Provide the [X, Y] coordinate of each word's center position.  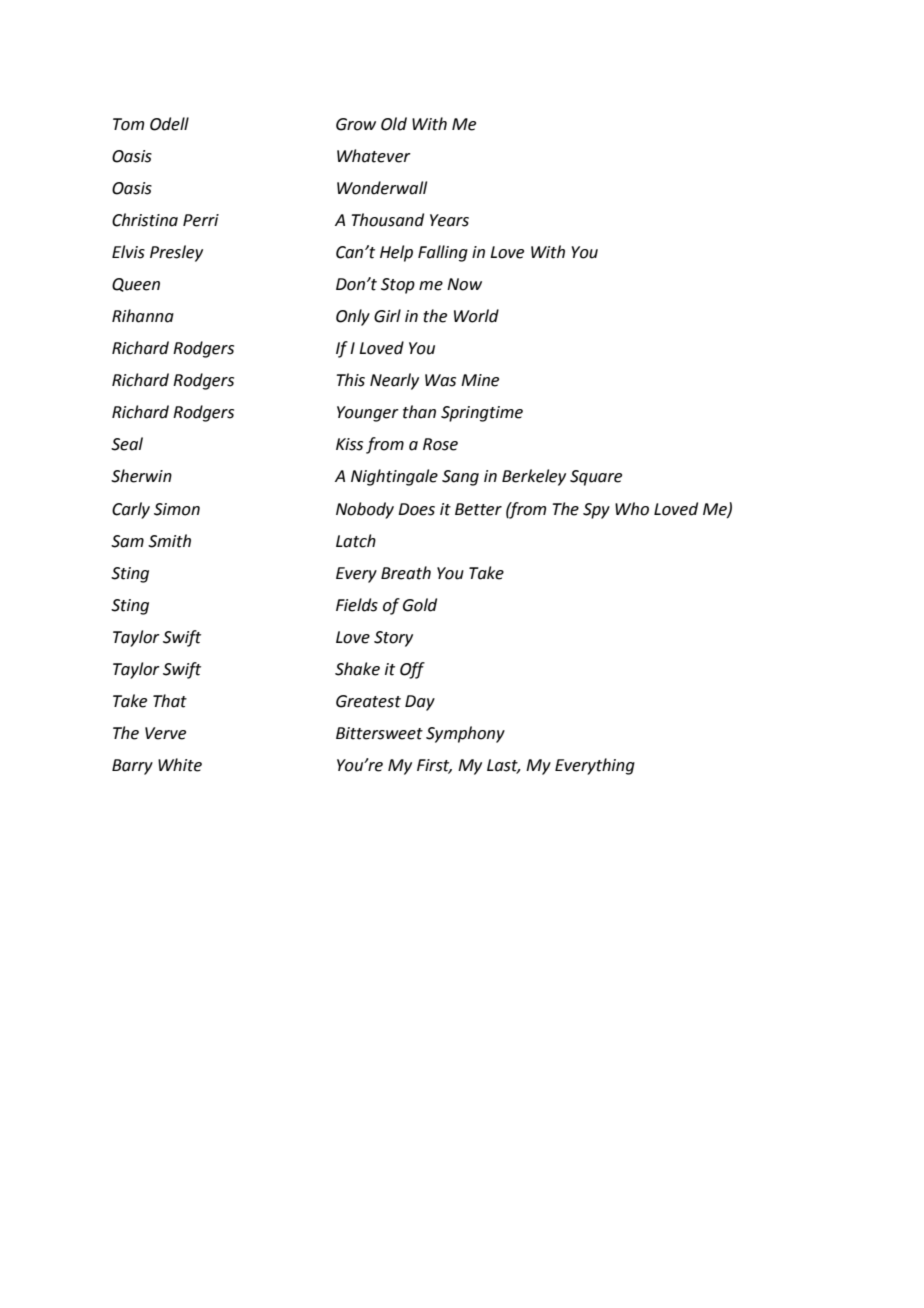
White [180, 765]
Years [449, 220]
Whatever [374, 156]
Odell [169, 124]
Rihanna [143, 316]
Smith [169, 541]
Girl [387, 316]
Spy [596, 511]
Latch [356, 541]
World [476, 316]
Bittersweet [379, 733]
